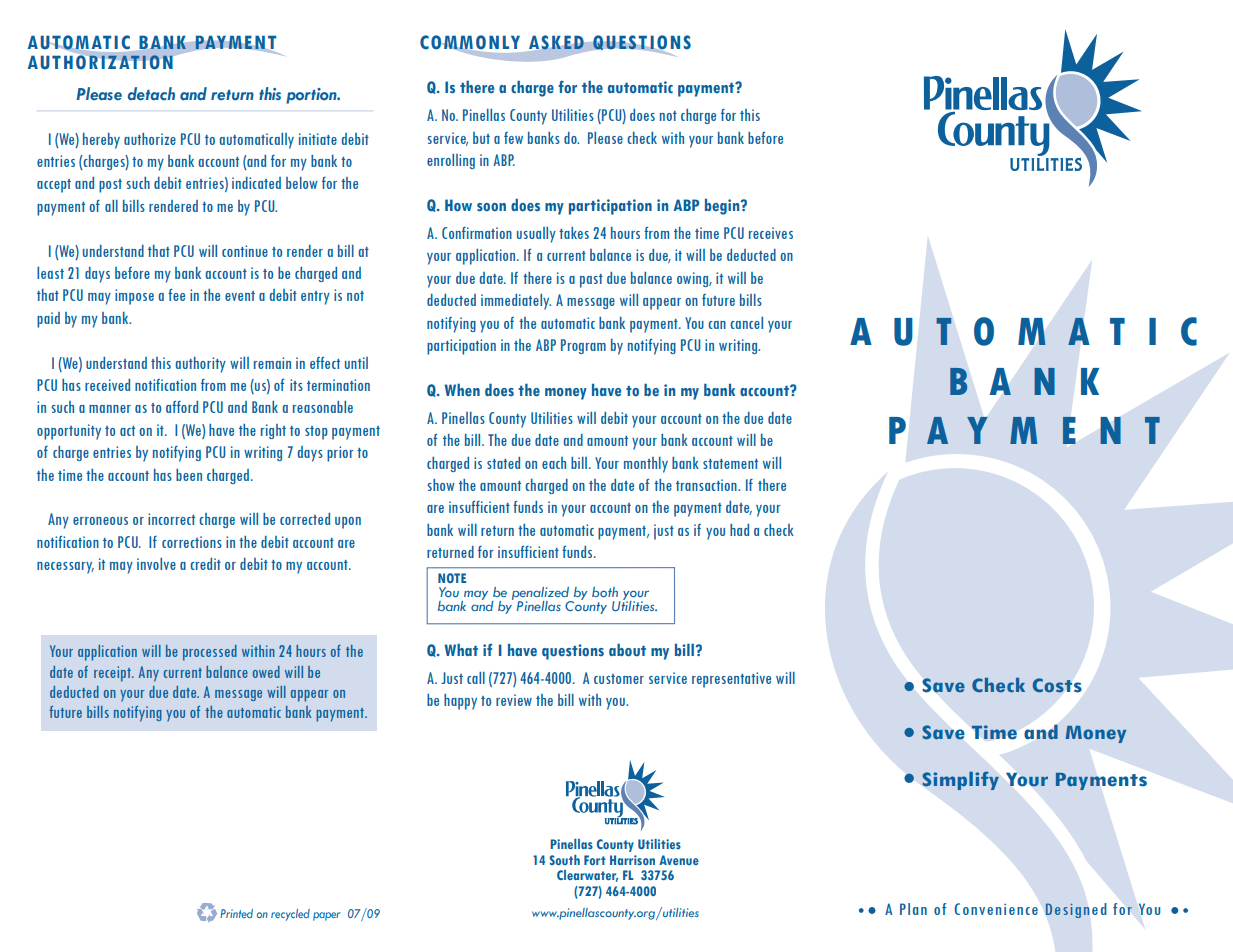 This document has width=1233, height=952. What do you see at coordinates (151, 94) in the document?
I see `detach` at bounding box center [151, 94].
